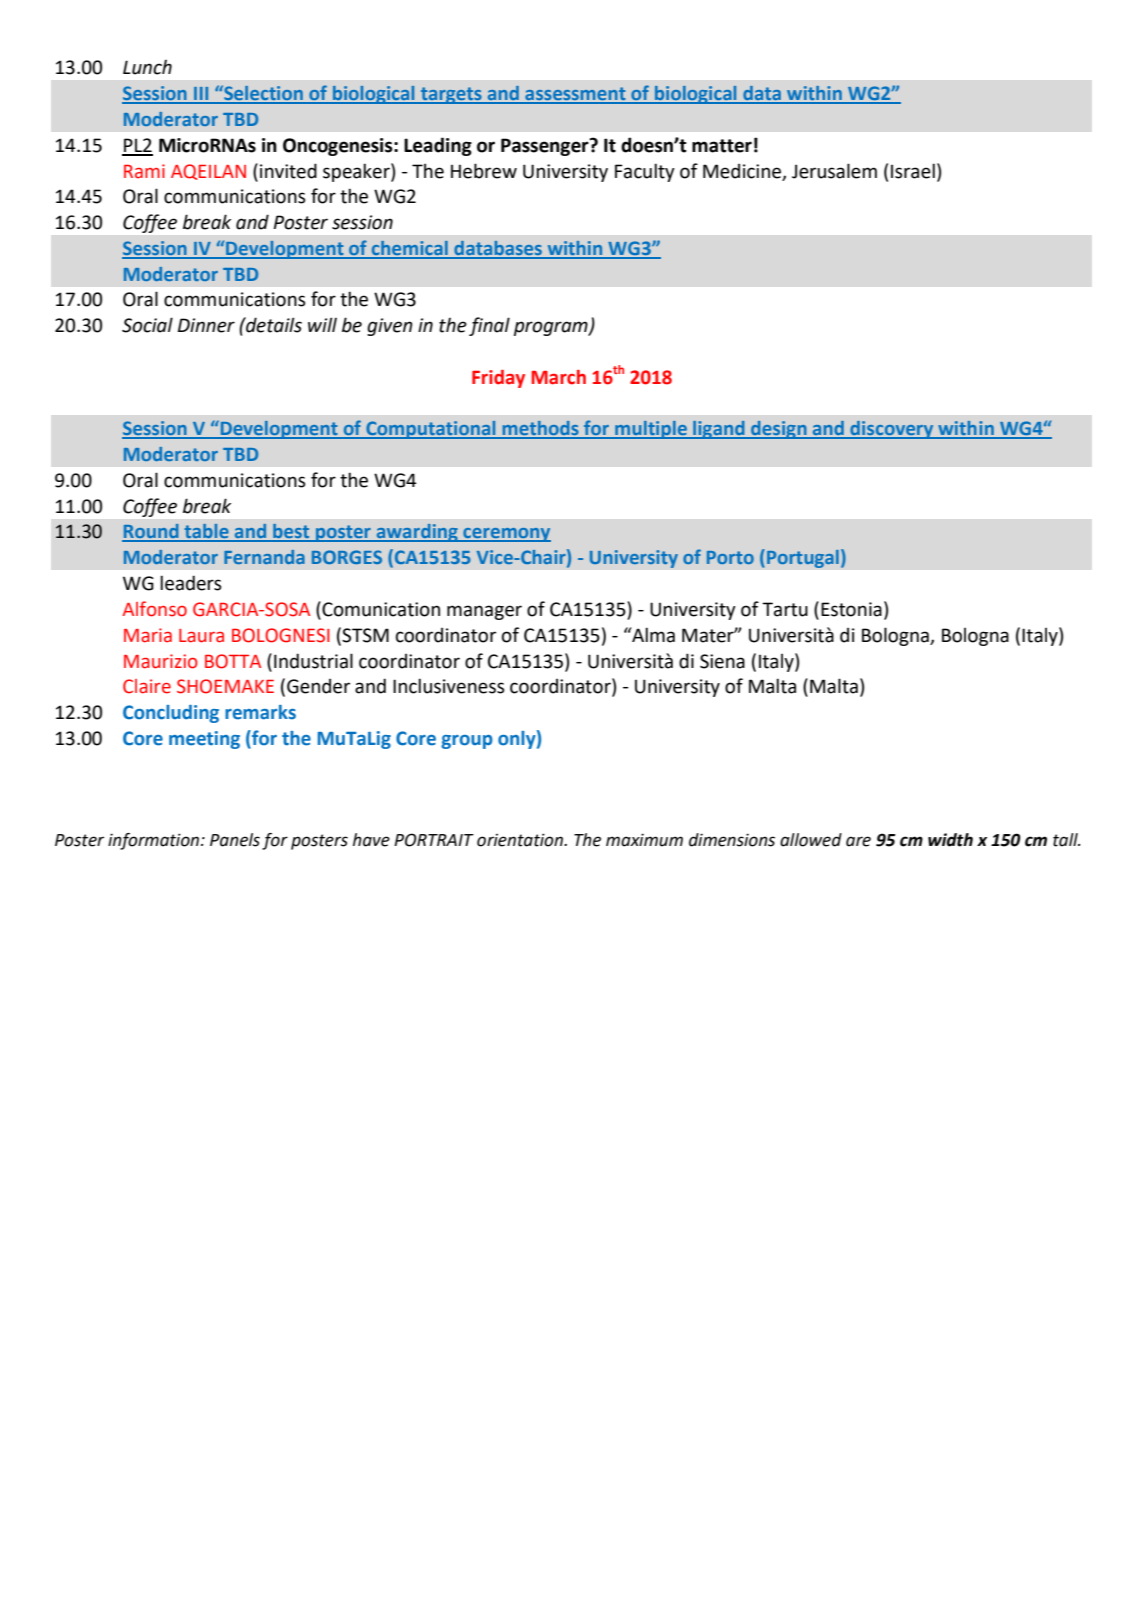 The width and height of the document is (1144, 1617). Describe the element at coordinates (803, 558) in the document. I see `Portugal` at that location.
